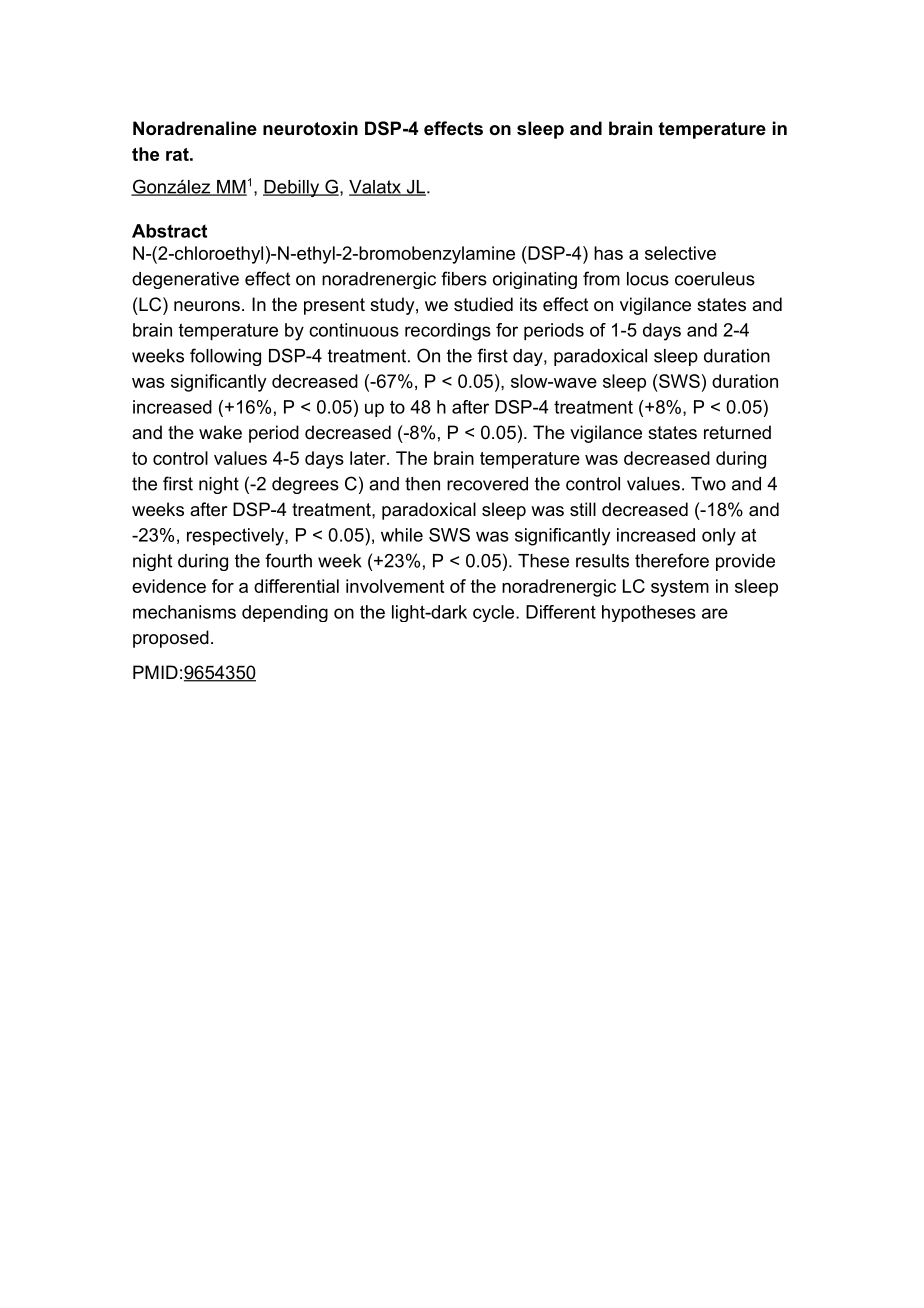  What do you see at coordinates (185, 280) in the document?
I see `degenerative` at bounding box center [185, 280].
